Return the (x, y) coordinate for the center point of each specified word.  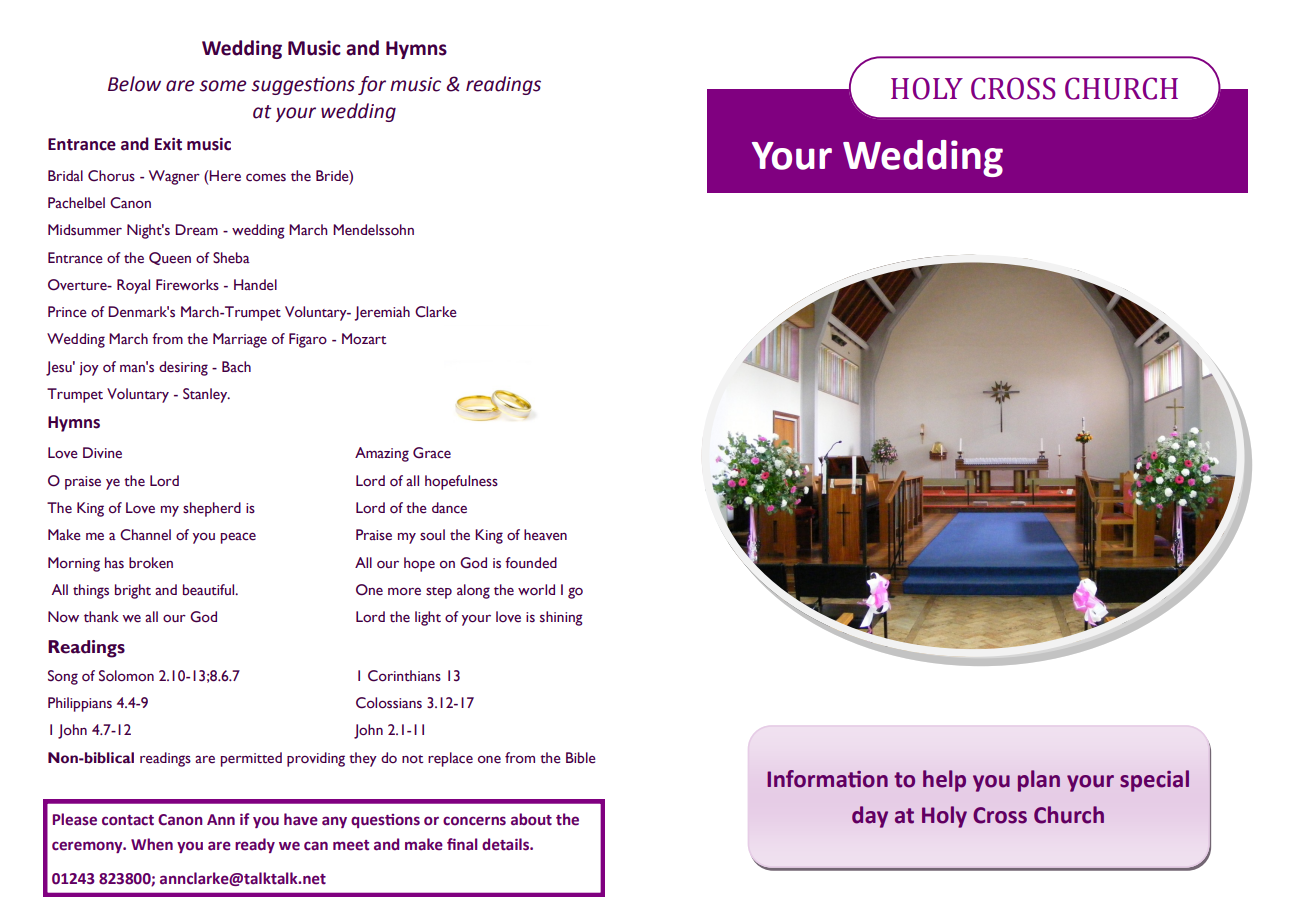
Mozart (364, 339)
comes (266, 177)
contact (128, 820)
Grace (432, 453)
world (536, 589)
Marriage (240, 340)
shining (561, 618)
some (222, 86)
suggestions (303, 85)
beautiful (210, 590)
